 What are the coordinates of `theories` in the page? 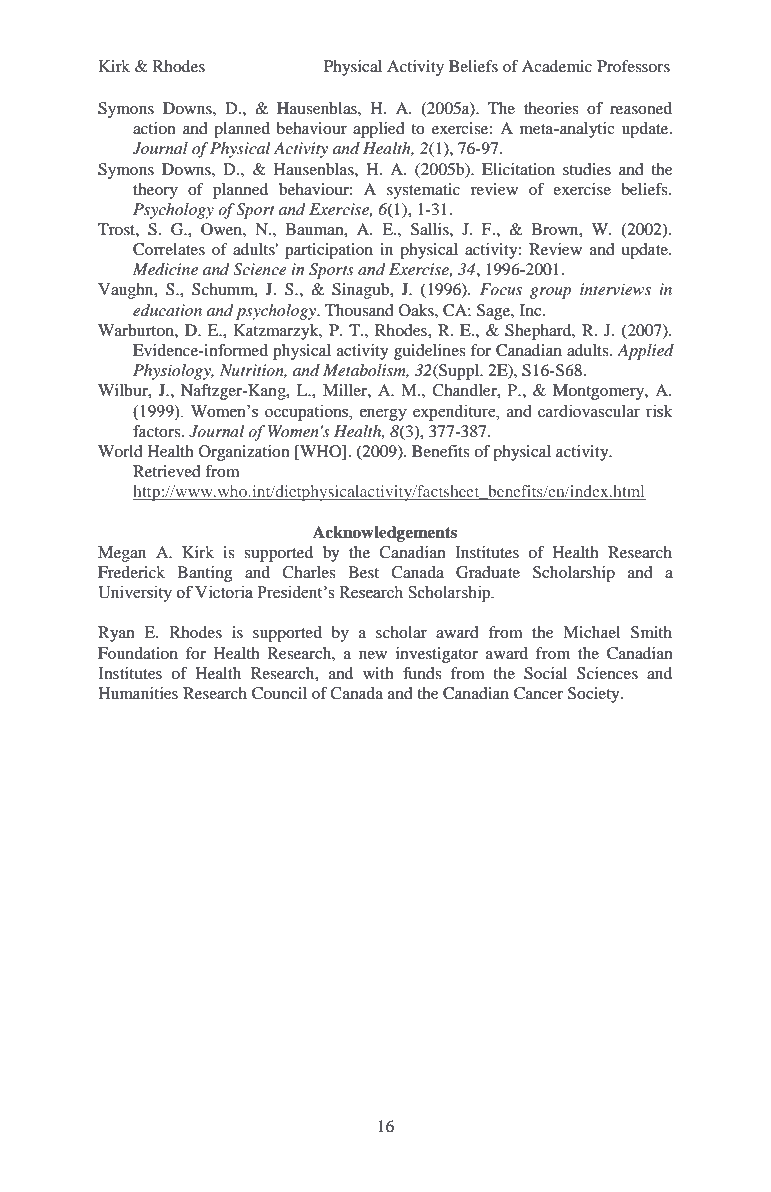 It's located at (551, 108).
